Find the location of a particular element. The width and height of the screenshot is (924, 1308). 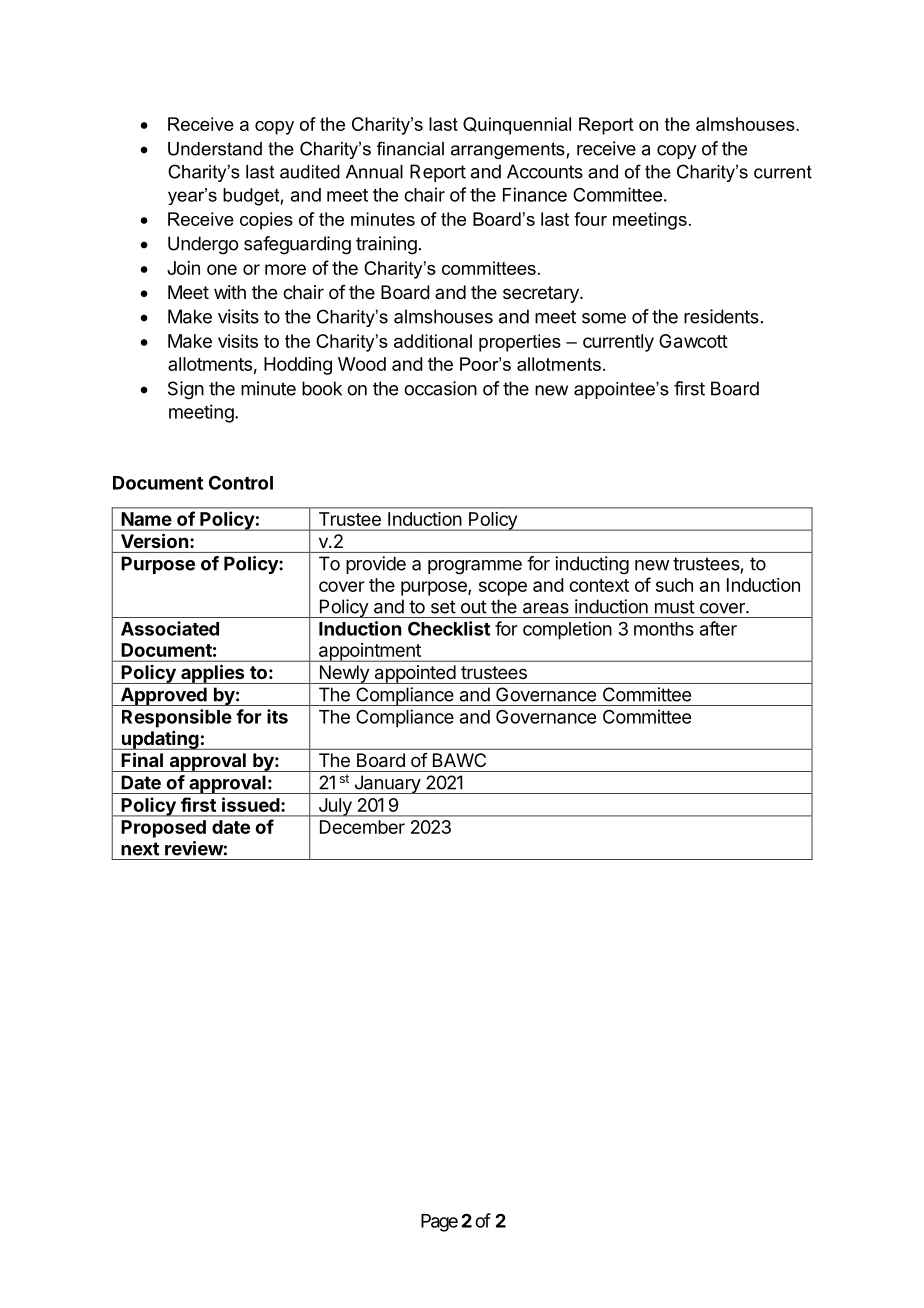

some is located at coordinates (604, 318).
